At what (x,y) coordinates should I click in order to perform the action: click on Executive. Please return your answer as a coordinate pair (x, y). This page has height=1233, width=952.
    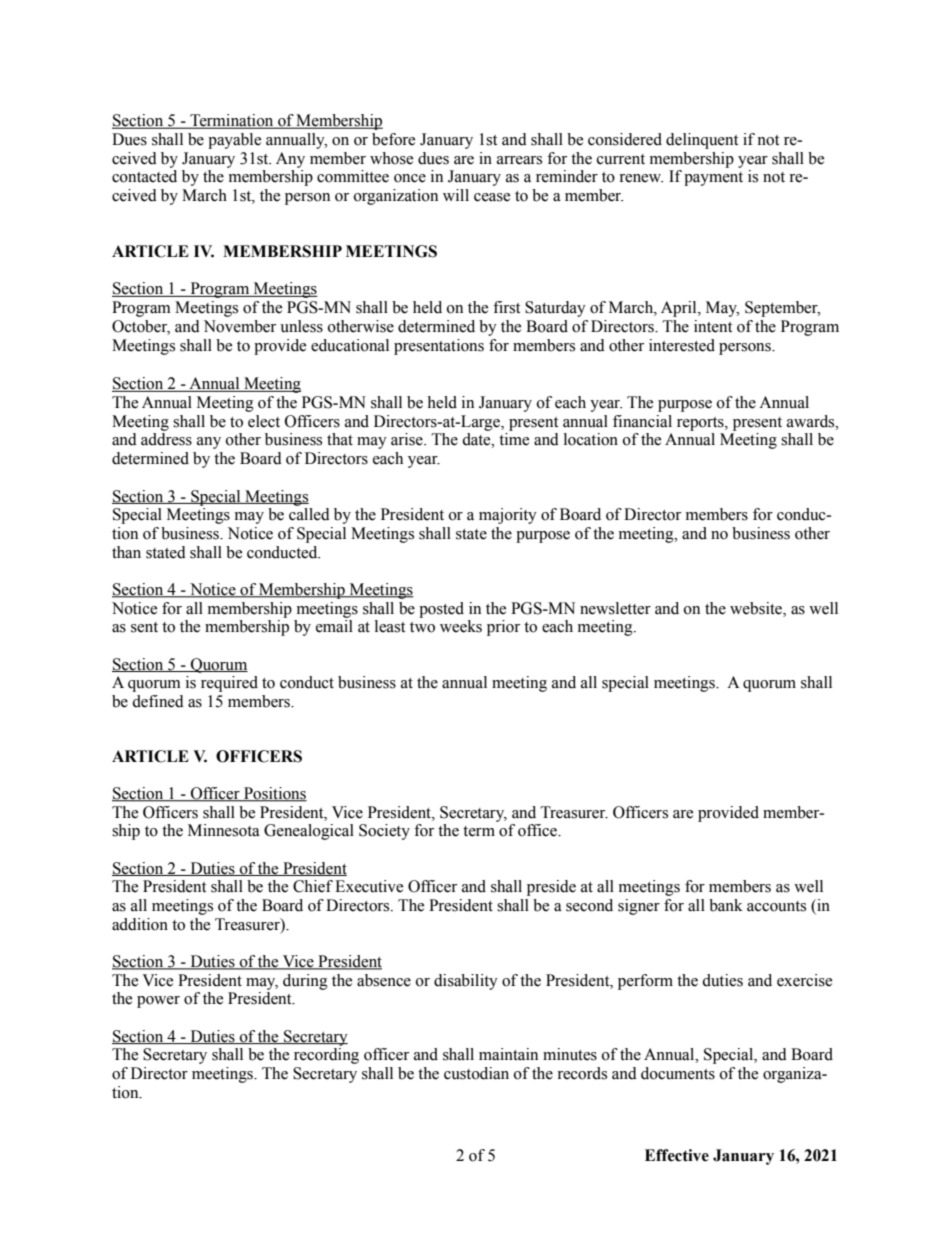
    Looking at the image, I should click on (369, 886).
